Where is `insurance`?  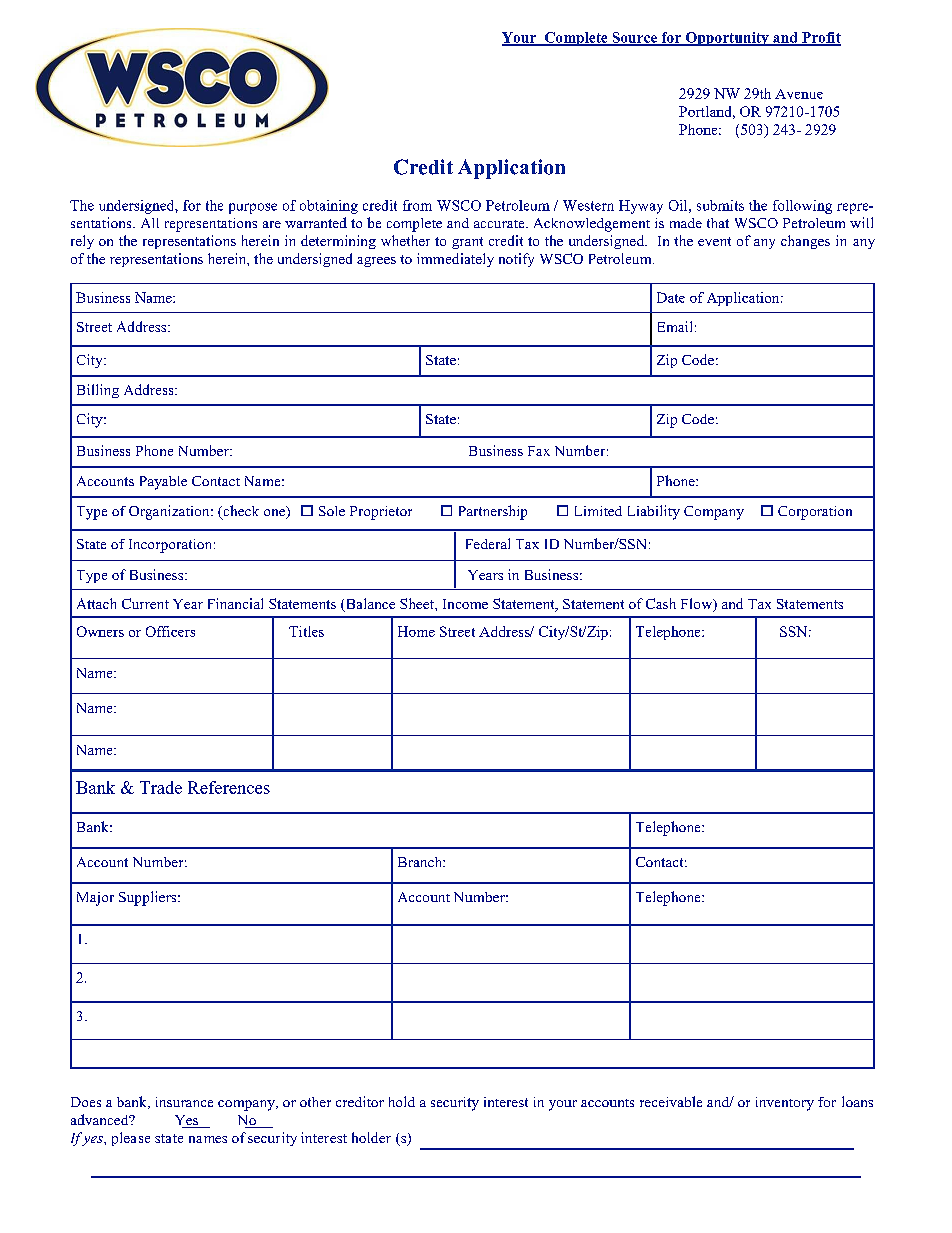 insurance is located at coordinates (184, 1102).
